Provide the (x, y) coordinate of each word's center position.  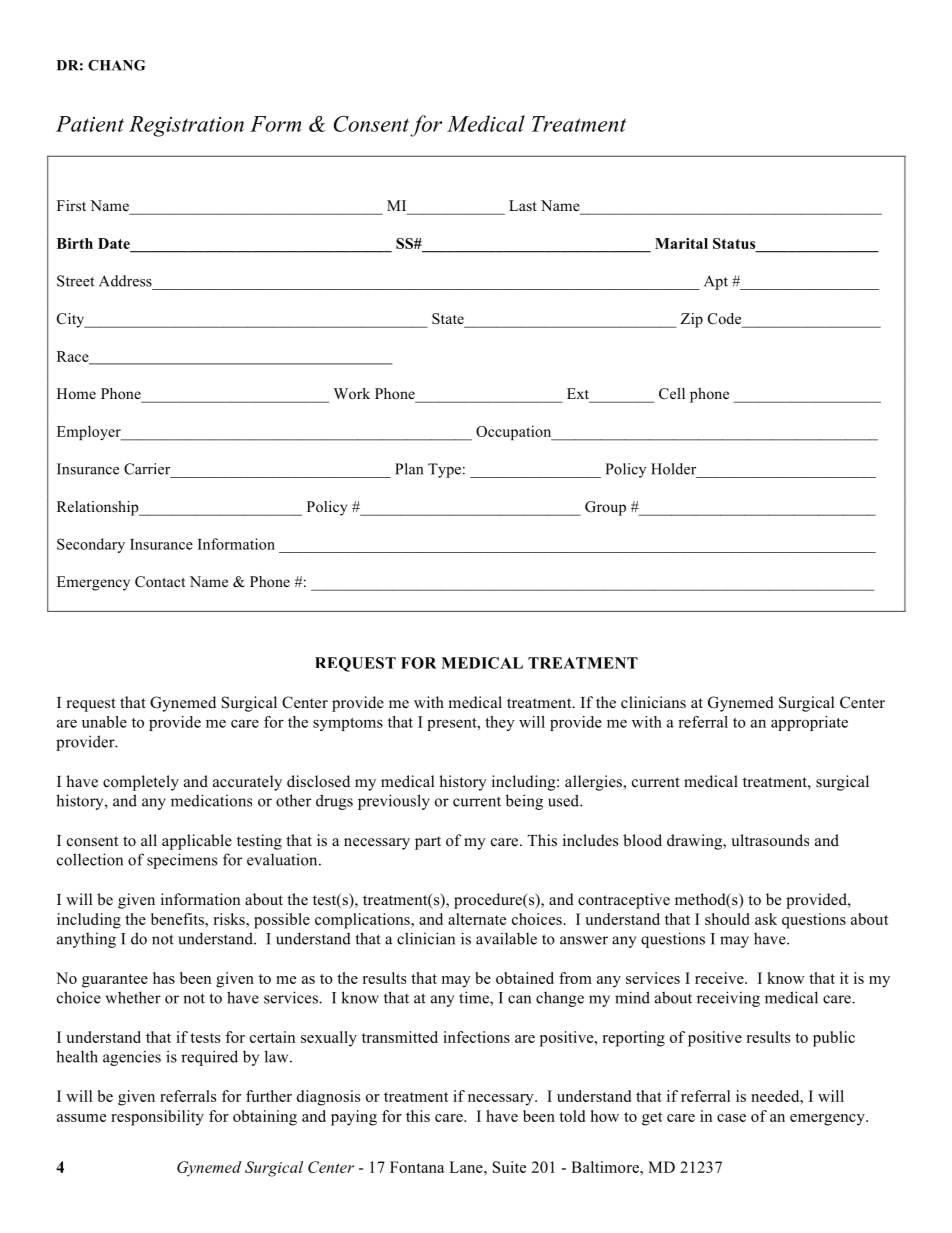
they (500, 723)
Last (523, 205)
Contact (160, 582)
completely (141, 783)
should (727, 919)
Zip (692, 320)
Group (605, 508)
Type (444, 470)
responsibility (157, 1118)
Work (352, 393)
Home (76, 393)
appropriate (809, 723)
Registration (186, 126)
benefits (178, 919)
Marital (681, 243)
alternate (477, 919)
